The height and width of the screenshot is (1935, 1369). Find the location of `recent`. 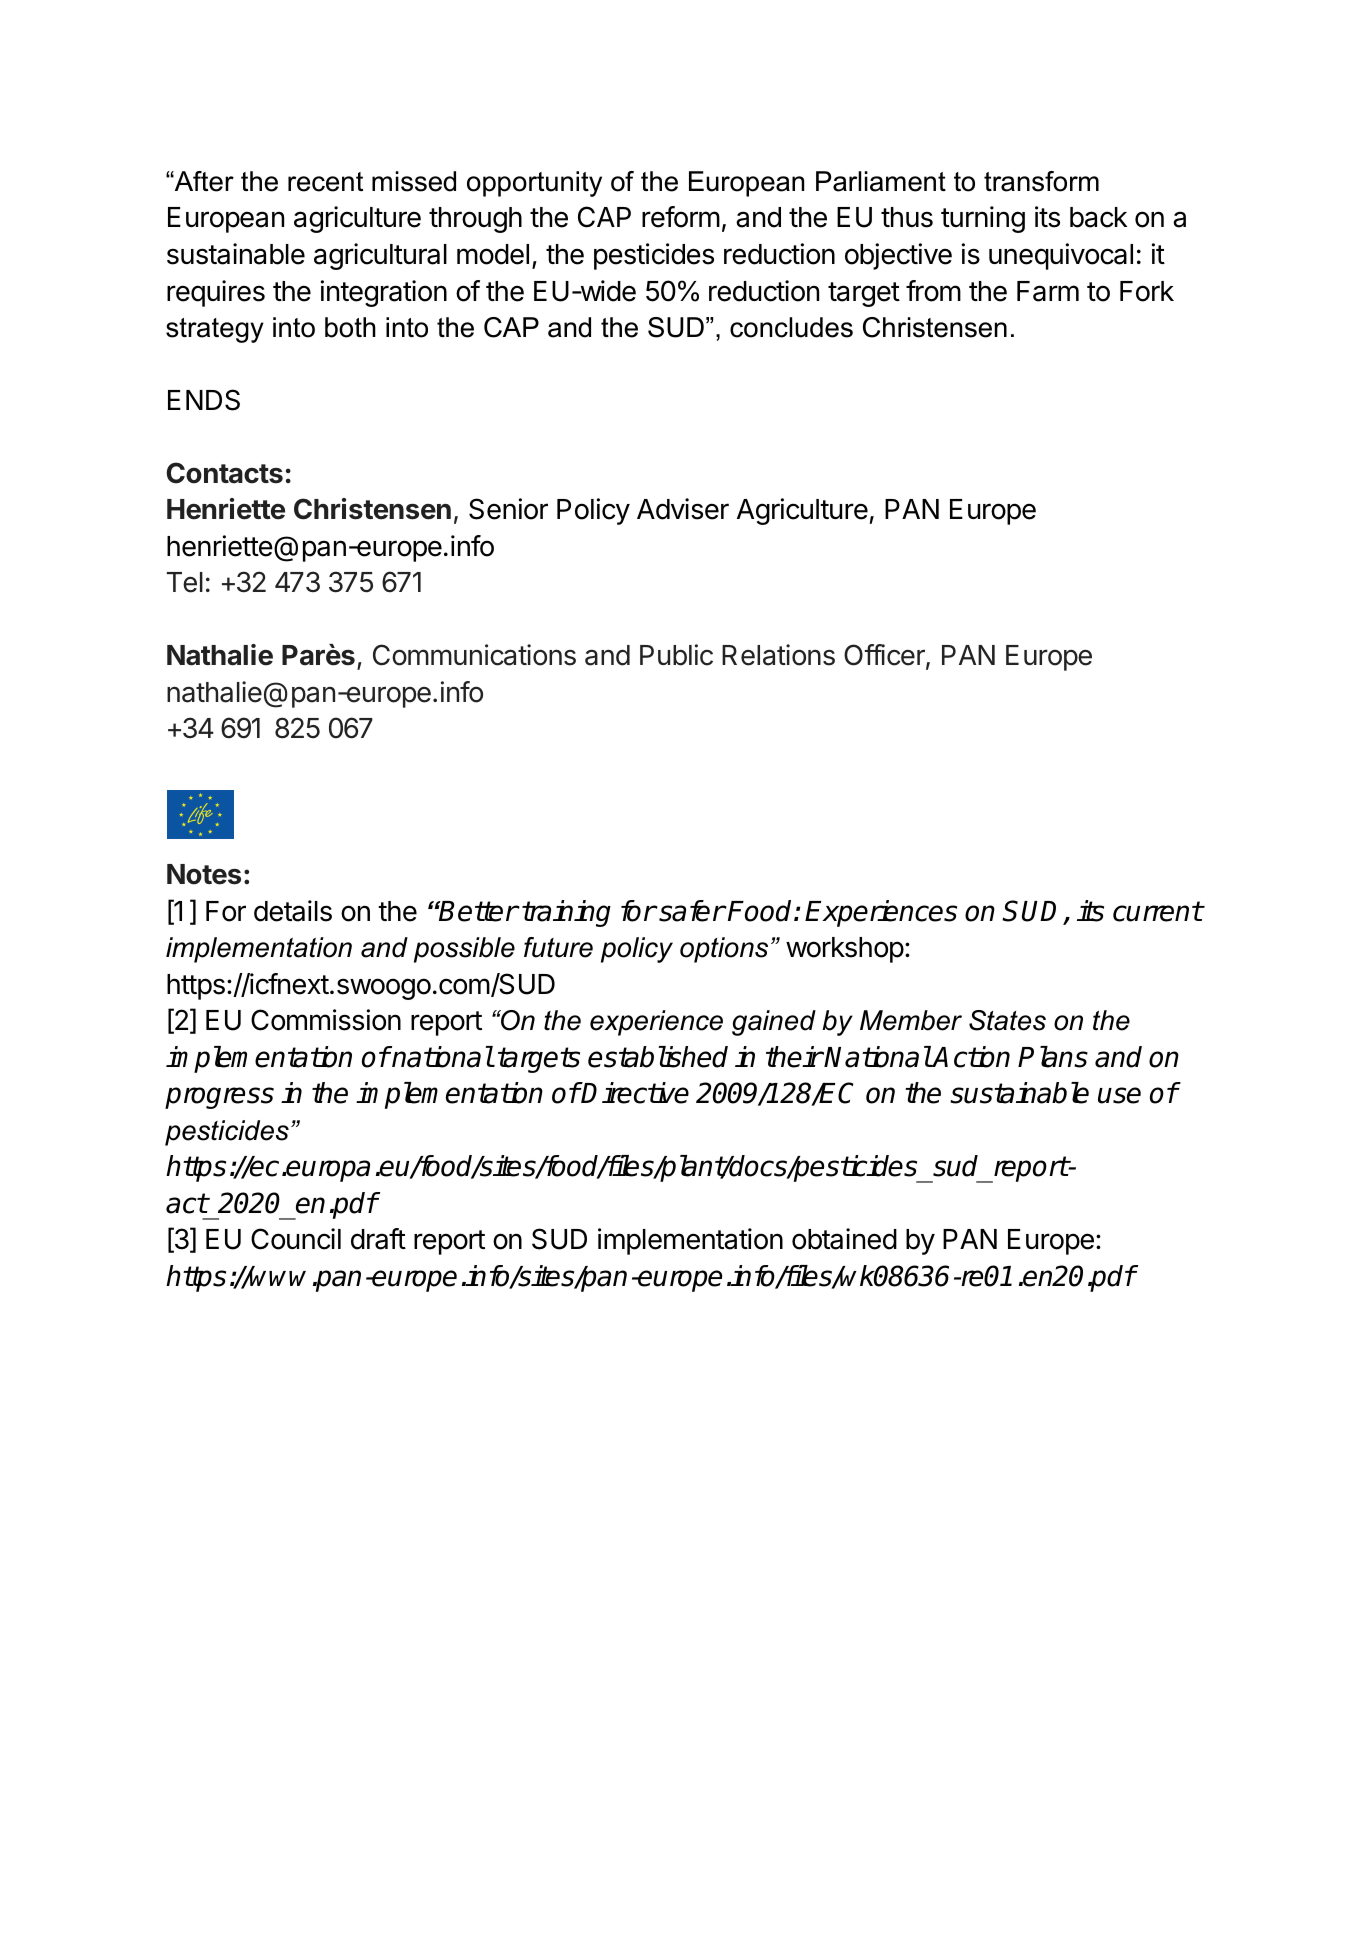

recent is located at coordinates (325, 182).
